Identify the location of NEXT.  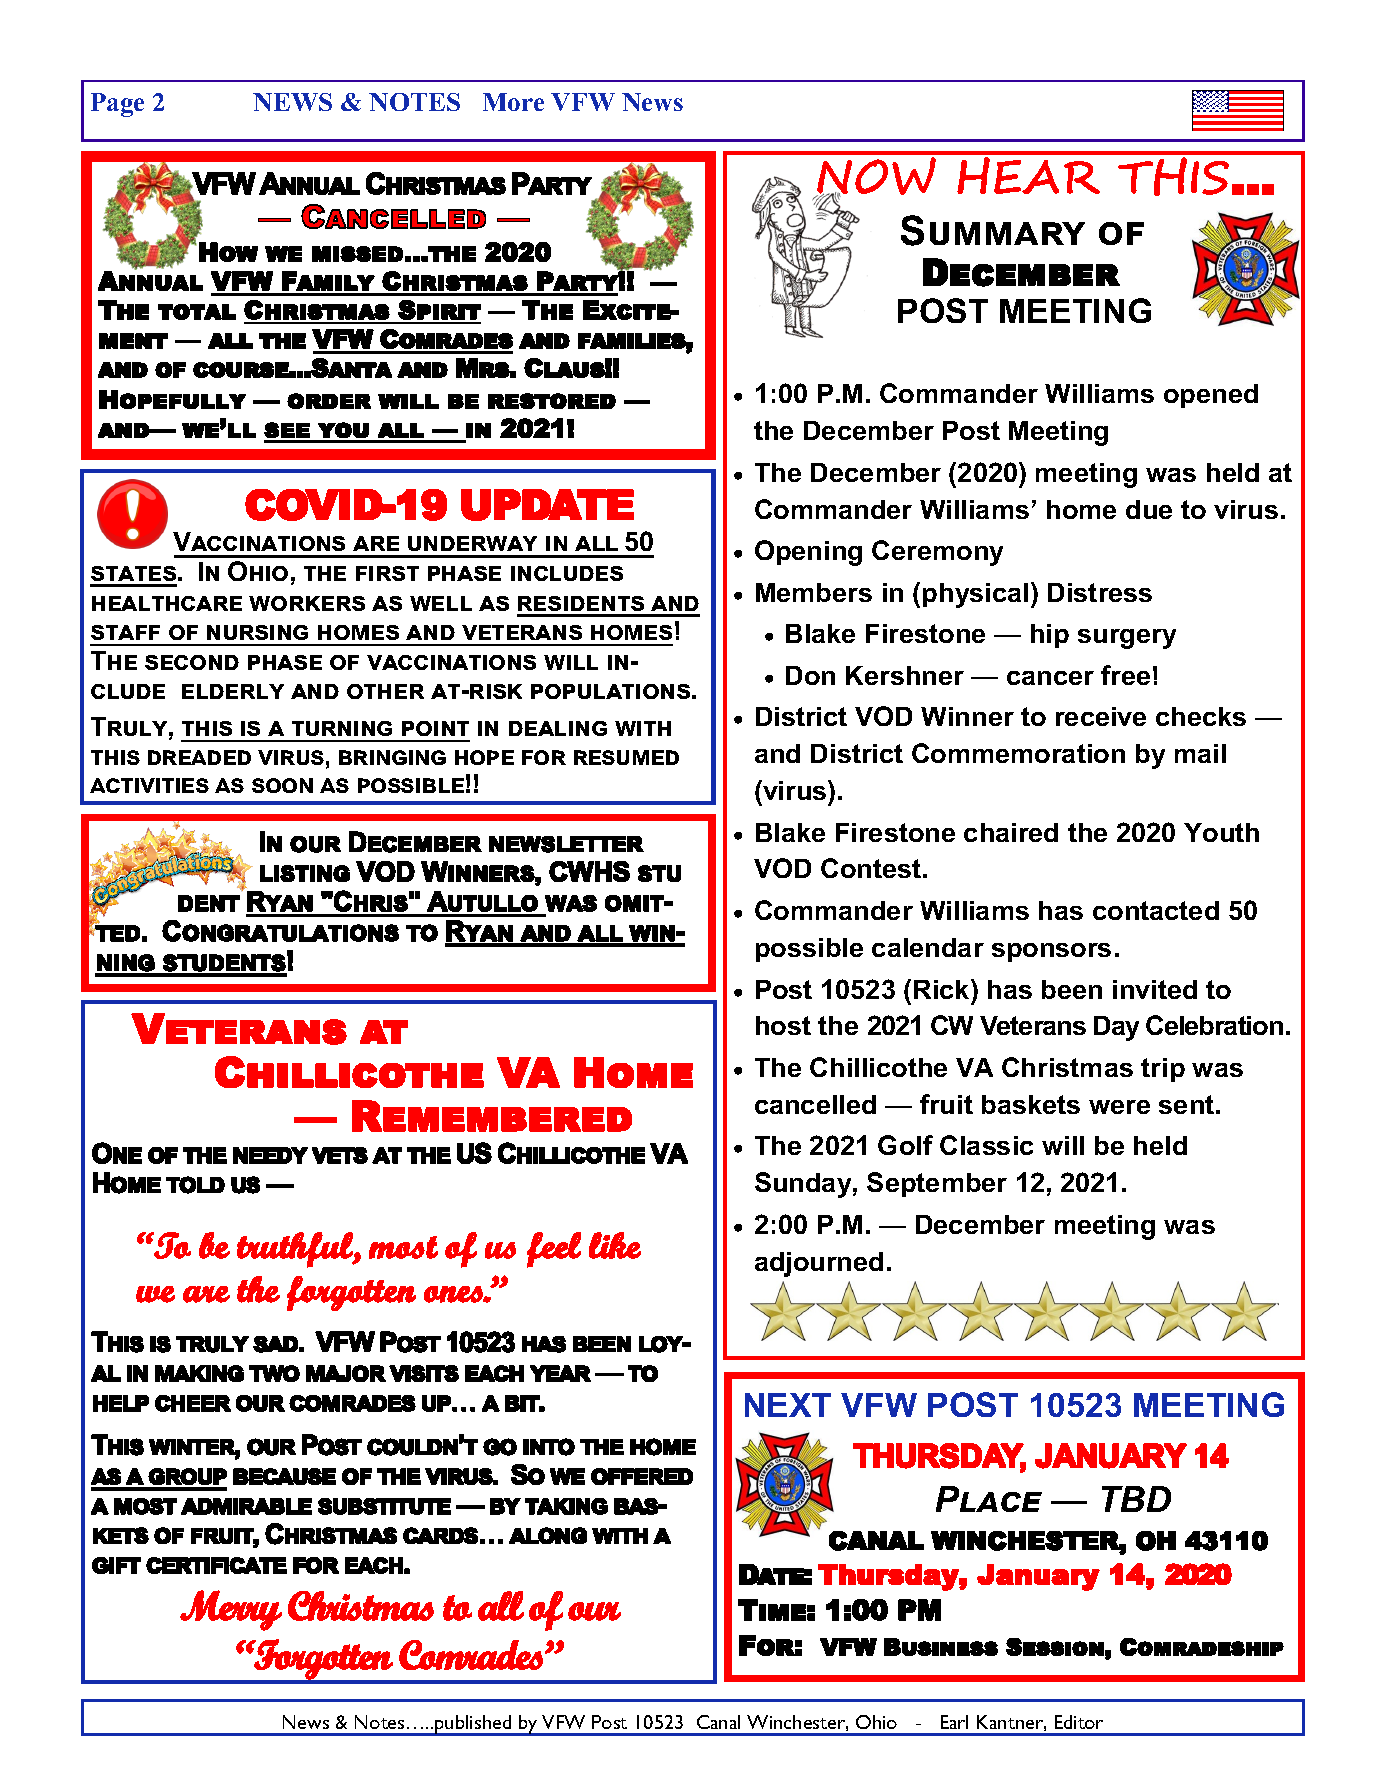
(788, 1405).
